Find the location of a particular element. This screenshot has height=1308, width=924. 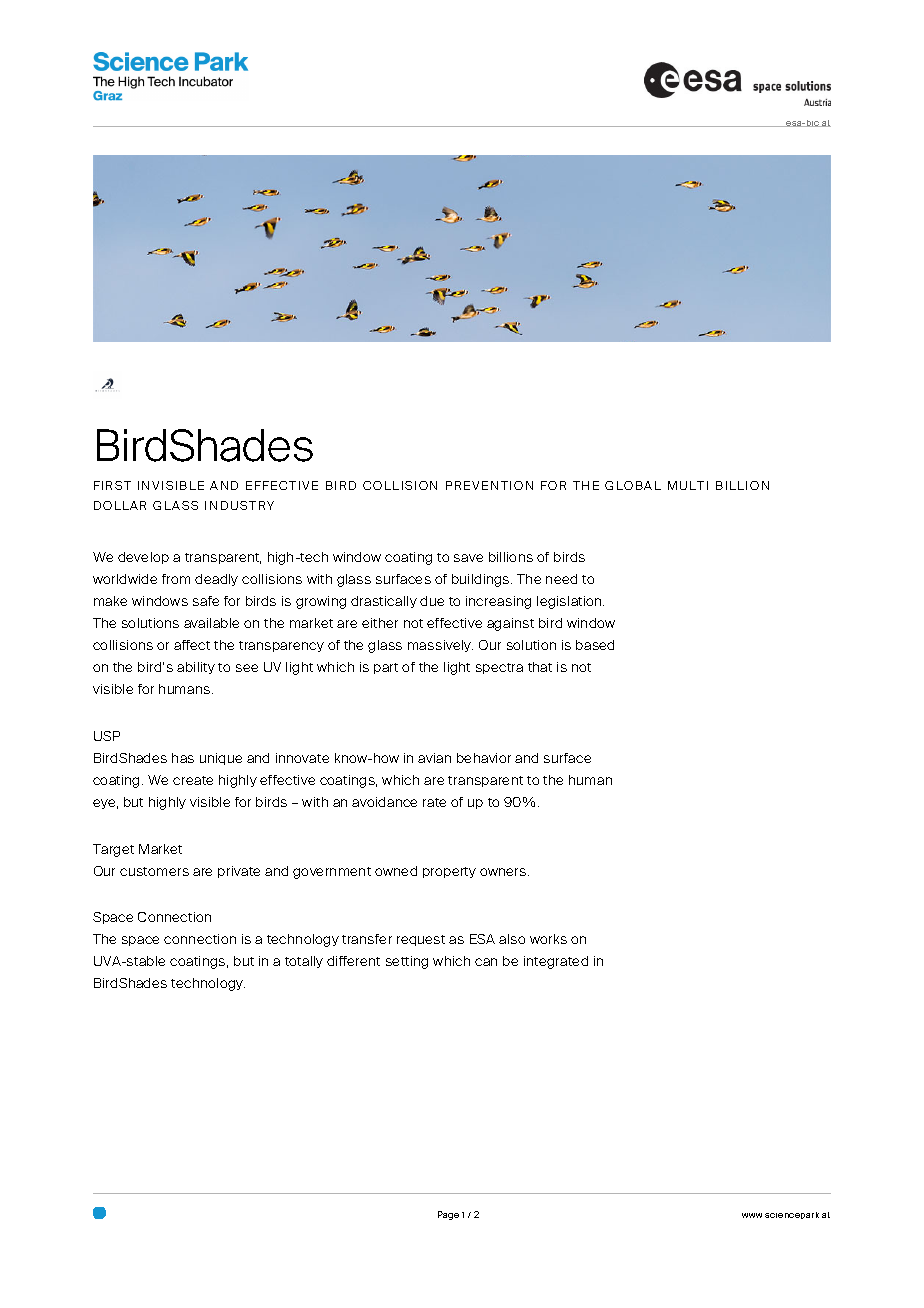

different is located at coordinates (353, 961).
